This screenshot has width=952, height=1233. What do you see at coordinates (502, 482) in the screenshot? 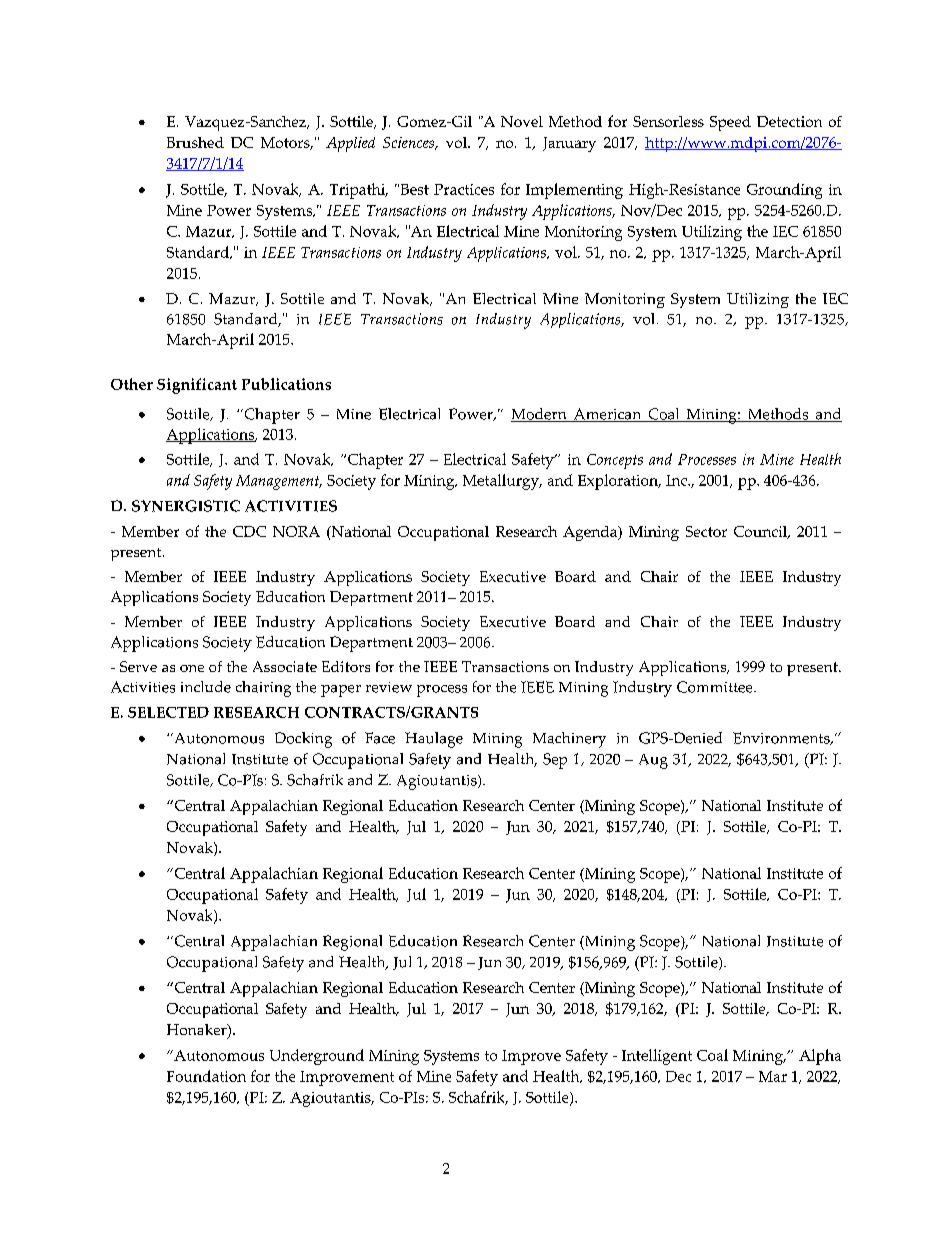
I see `Metallurgy` at bounding box center [502, 482].
